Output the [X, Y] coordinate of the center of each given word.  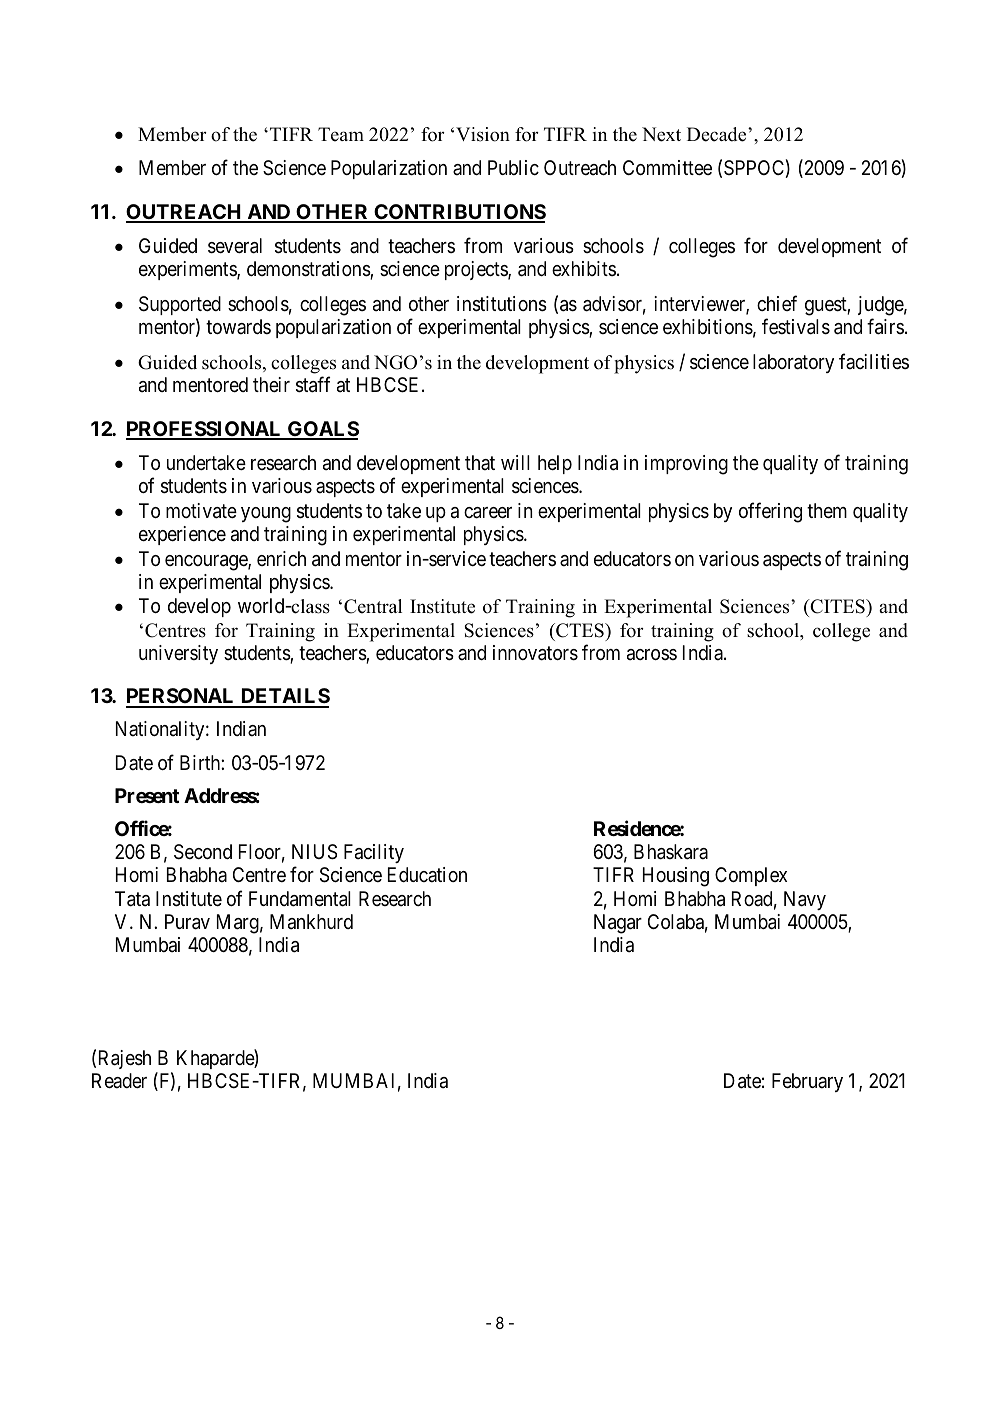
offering [770, 512]
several [235, 246]
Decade [718, 134]
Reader [119, 1081]
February [807, 1082]
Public [513, 167]
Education [427, 874]
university [178, 654]
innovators [535, 653]
